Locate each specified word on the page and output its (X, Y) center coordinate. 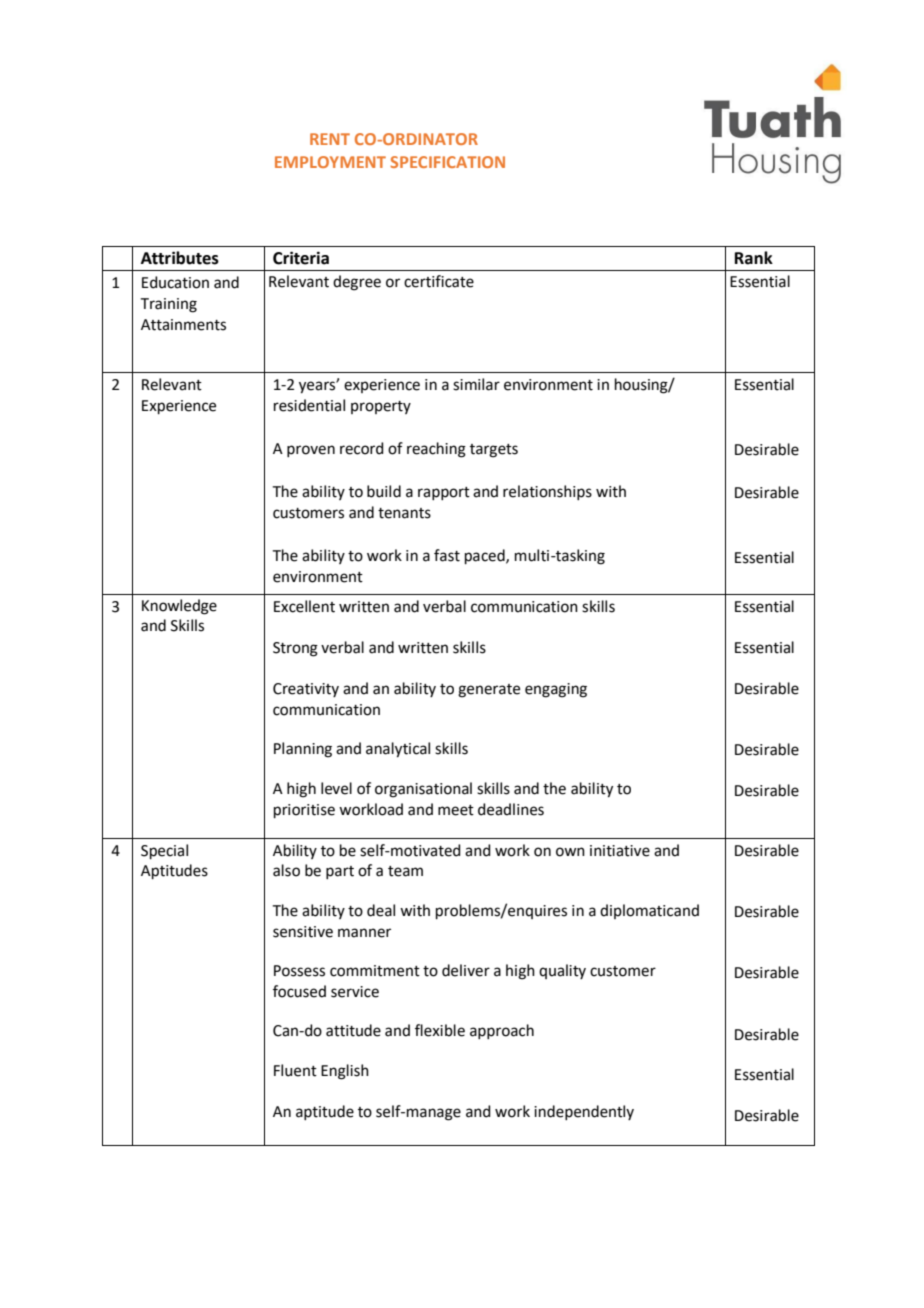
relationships (547, 492)
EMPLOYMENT (330, 162)
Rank (754, 258)
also (286, 870)
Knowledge (179, 607)
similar (476, 384)
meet (456, 810)
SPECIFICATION (447, 162)
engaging (556, 690)
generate (489, 691)
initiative (620, 851)
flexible (440, 1030)
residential (309, 405)
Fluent (295, 1070)
